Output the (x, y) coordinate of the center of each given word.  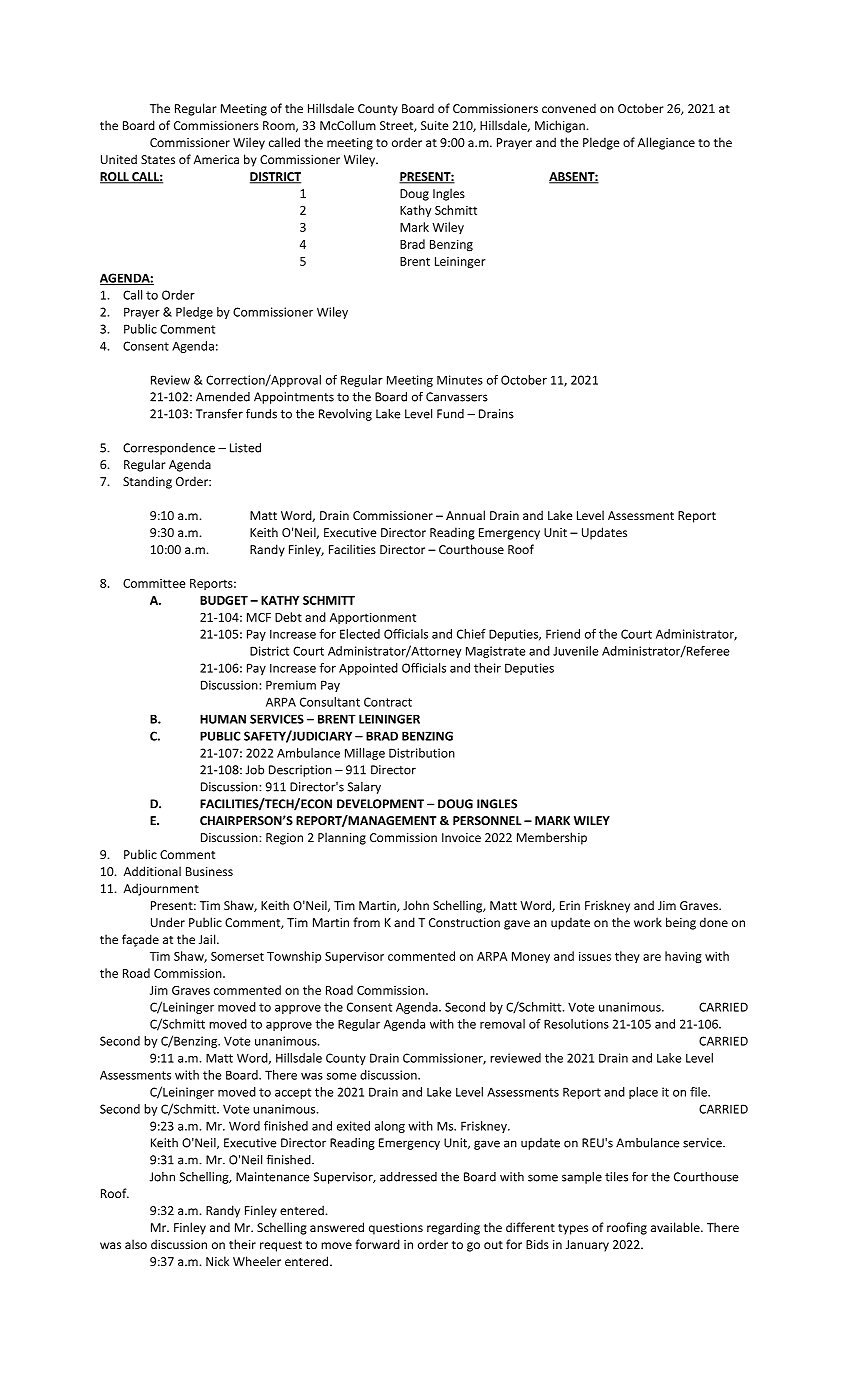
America (216, 159)
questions (396, 1229)
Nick (217, 1261)
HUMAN (223, 719)
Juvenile (575, 651)
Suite (434, 125)
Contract (388, 702)
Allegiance (666, 143)
